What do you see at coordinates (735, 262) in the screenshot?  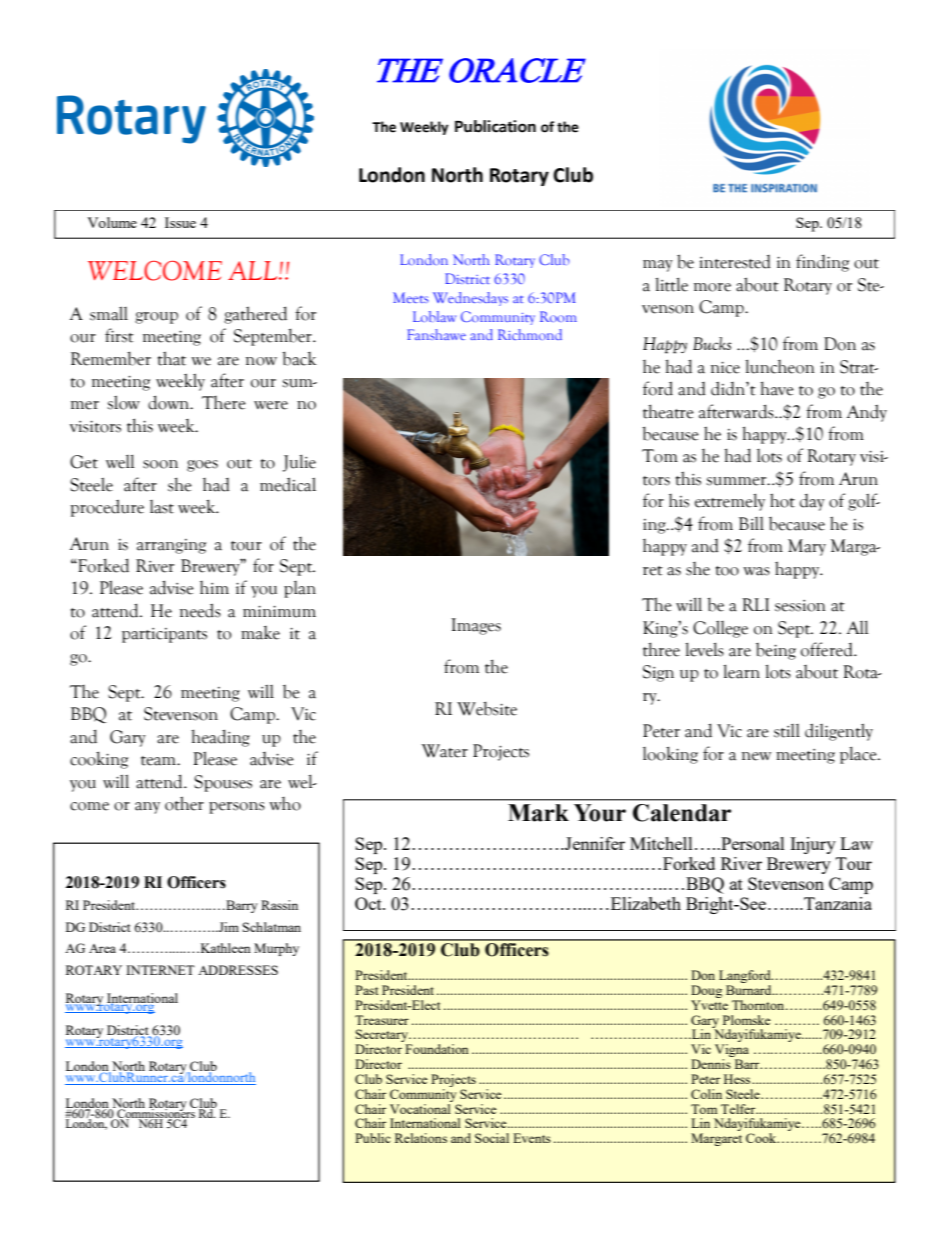 I see `interested` at bounding box center [735, 262].
